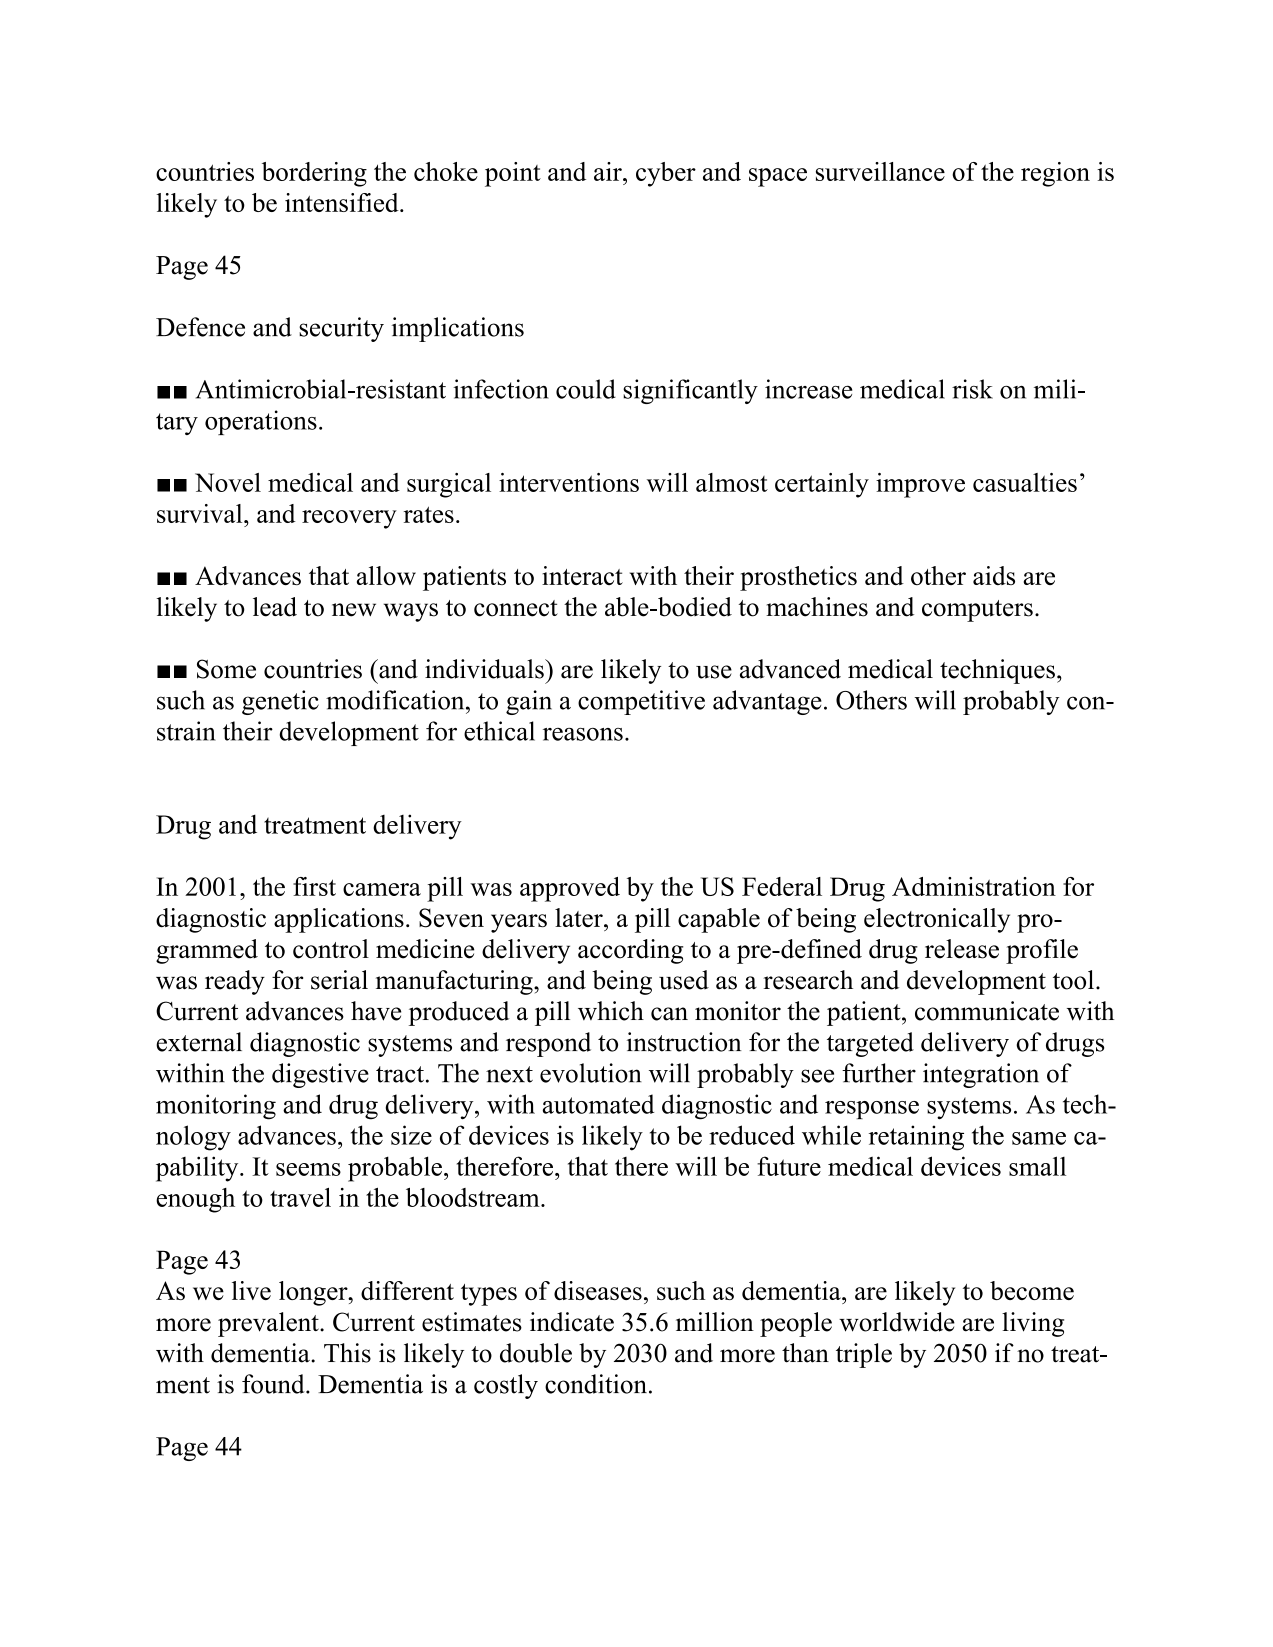 The width and height of the screenshot is (1273, 1647). What do you see at coordinates (275, 607) in the screenshot?
I see `lead` at bounding box center [275, 607].
